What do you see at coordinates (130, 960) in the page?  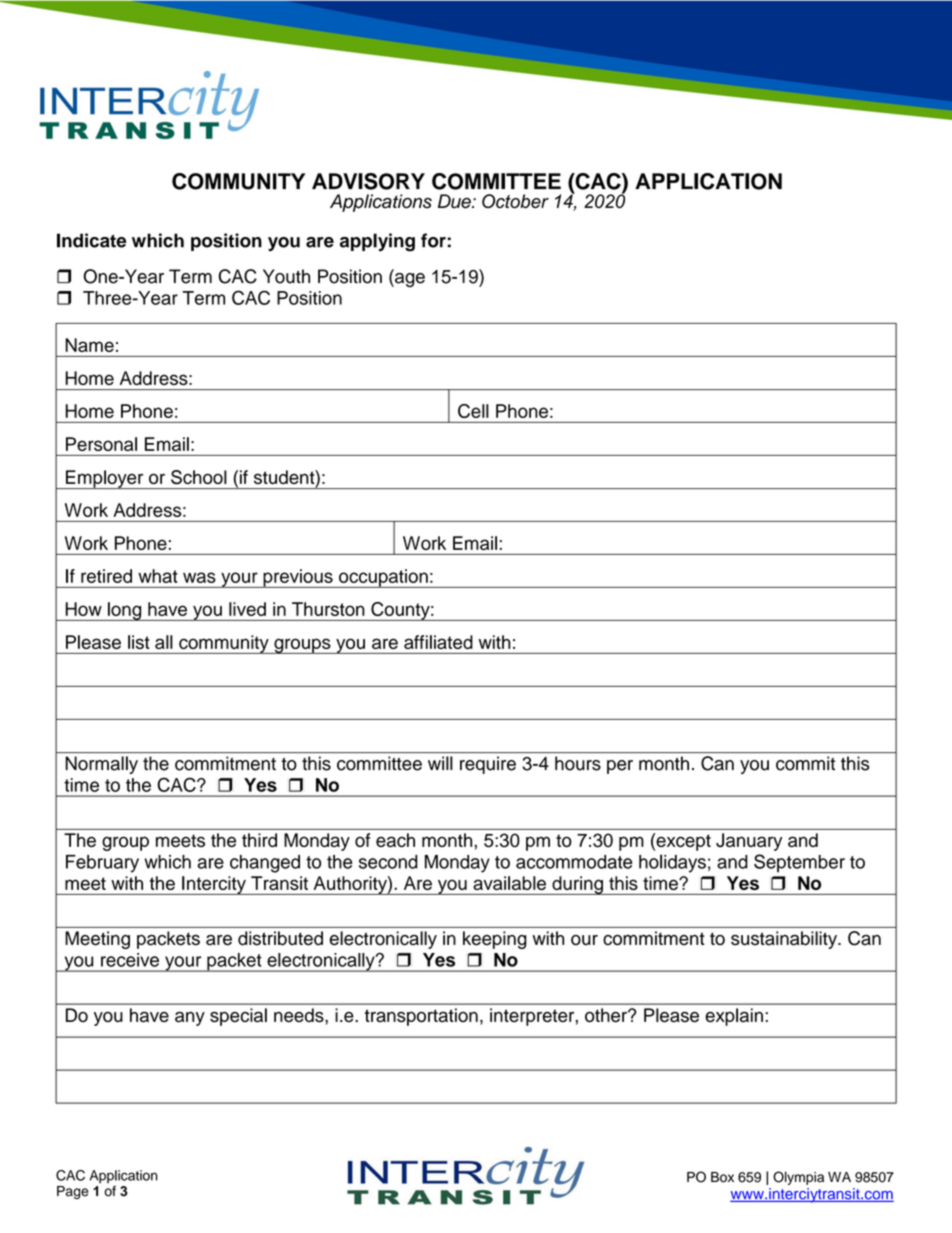 I see `receive` at bounding box center [130, 960].
